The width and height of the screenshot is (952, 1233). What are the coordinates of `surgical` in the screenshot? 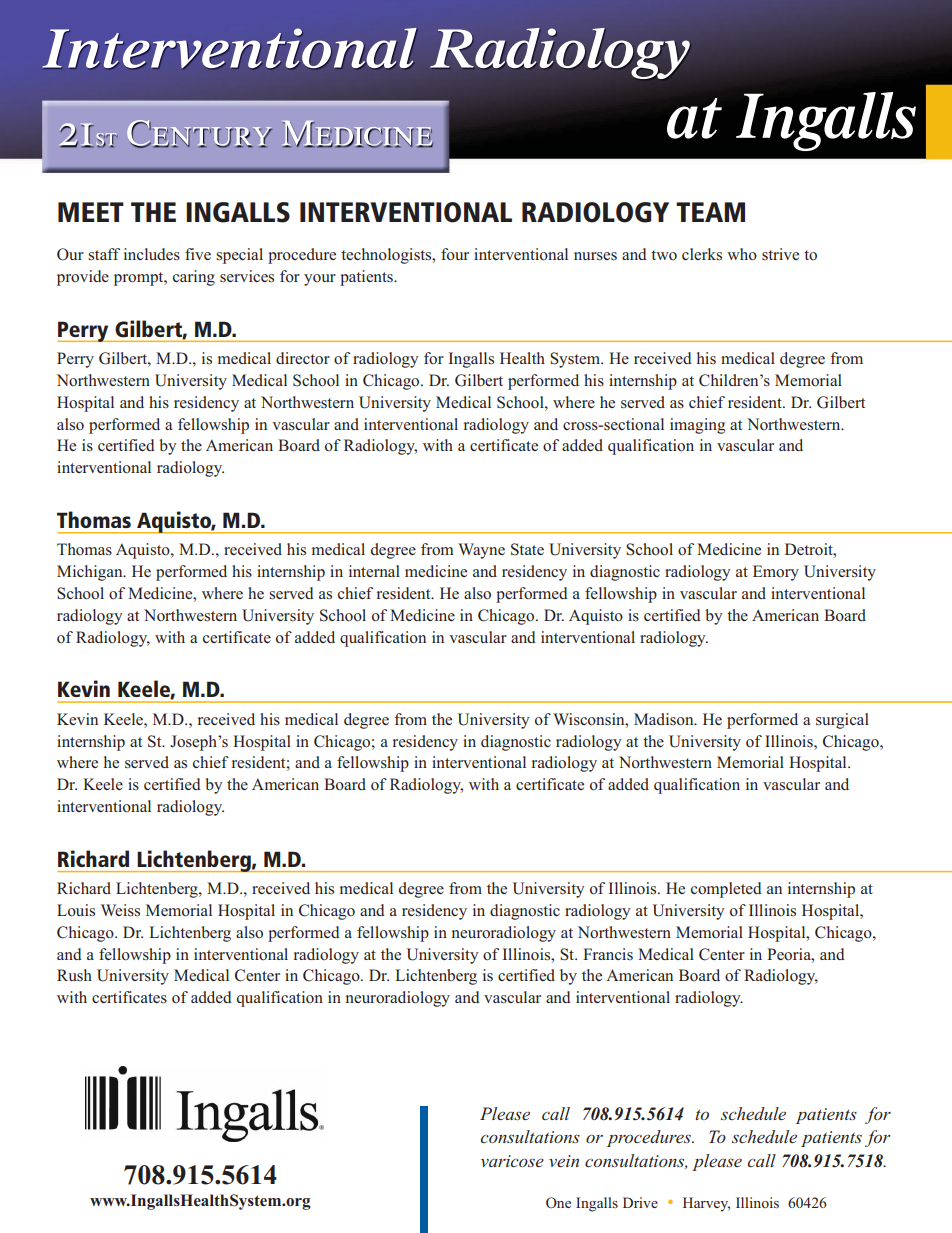 It's located at (842, 721).
